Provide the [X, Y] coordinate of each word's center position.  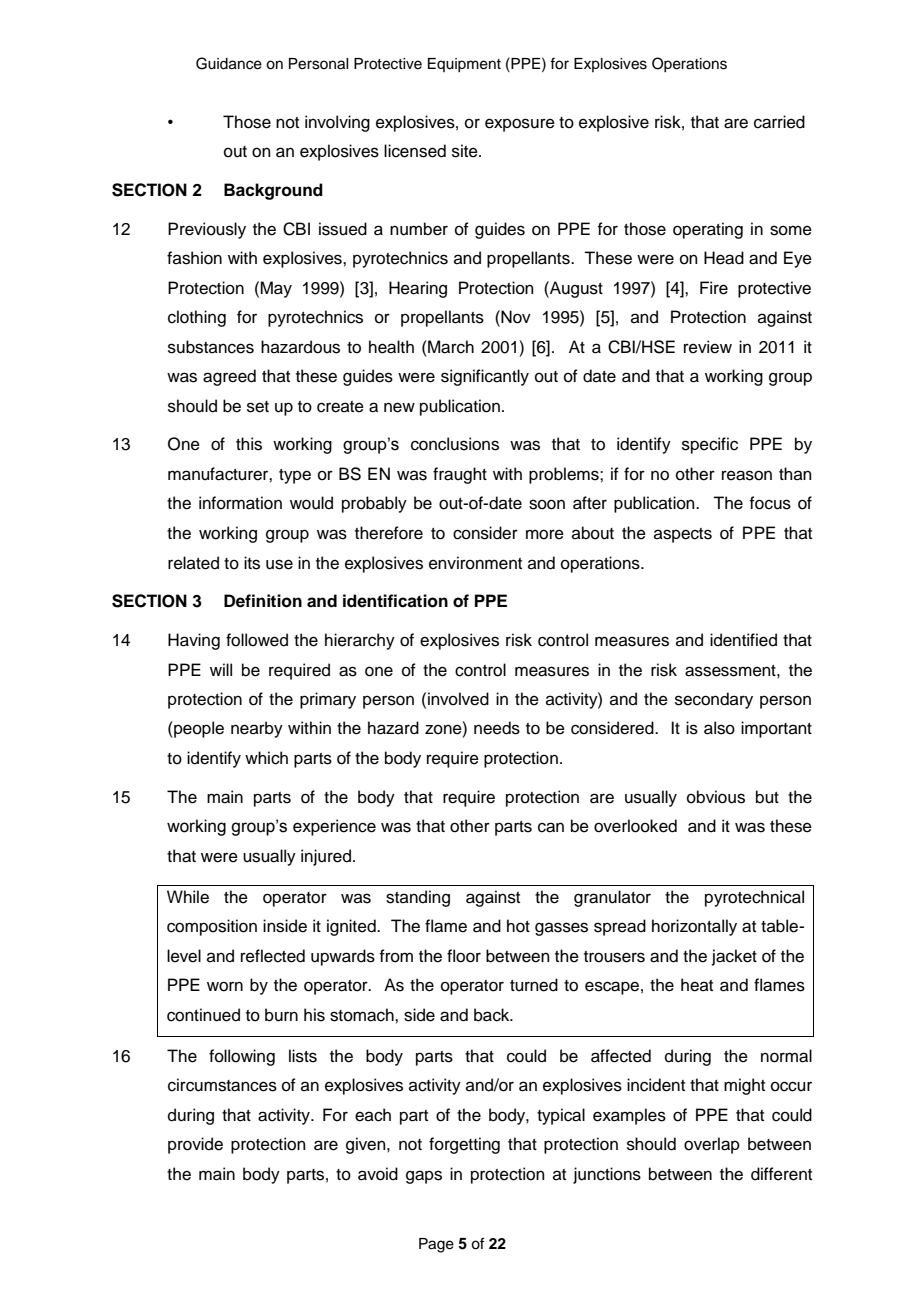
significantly [485, 377]
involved [458, 699]
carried [779, 122]
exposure [520, 125]
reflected [273, 956]
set [258, 407]
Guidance [229, 63]
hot [518, 926]
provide [195, 1145]
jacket [734, 957]
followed [257, 640]
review [708, 347]
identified [743, 640]
